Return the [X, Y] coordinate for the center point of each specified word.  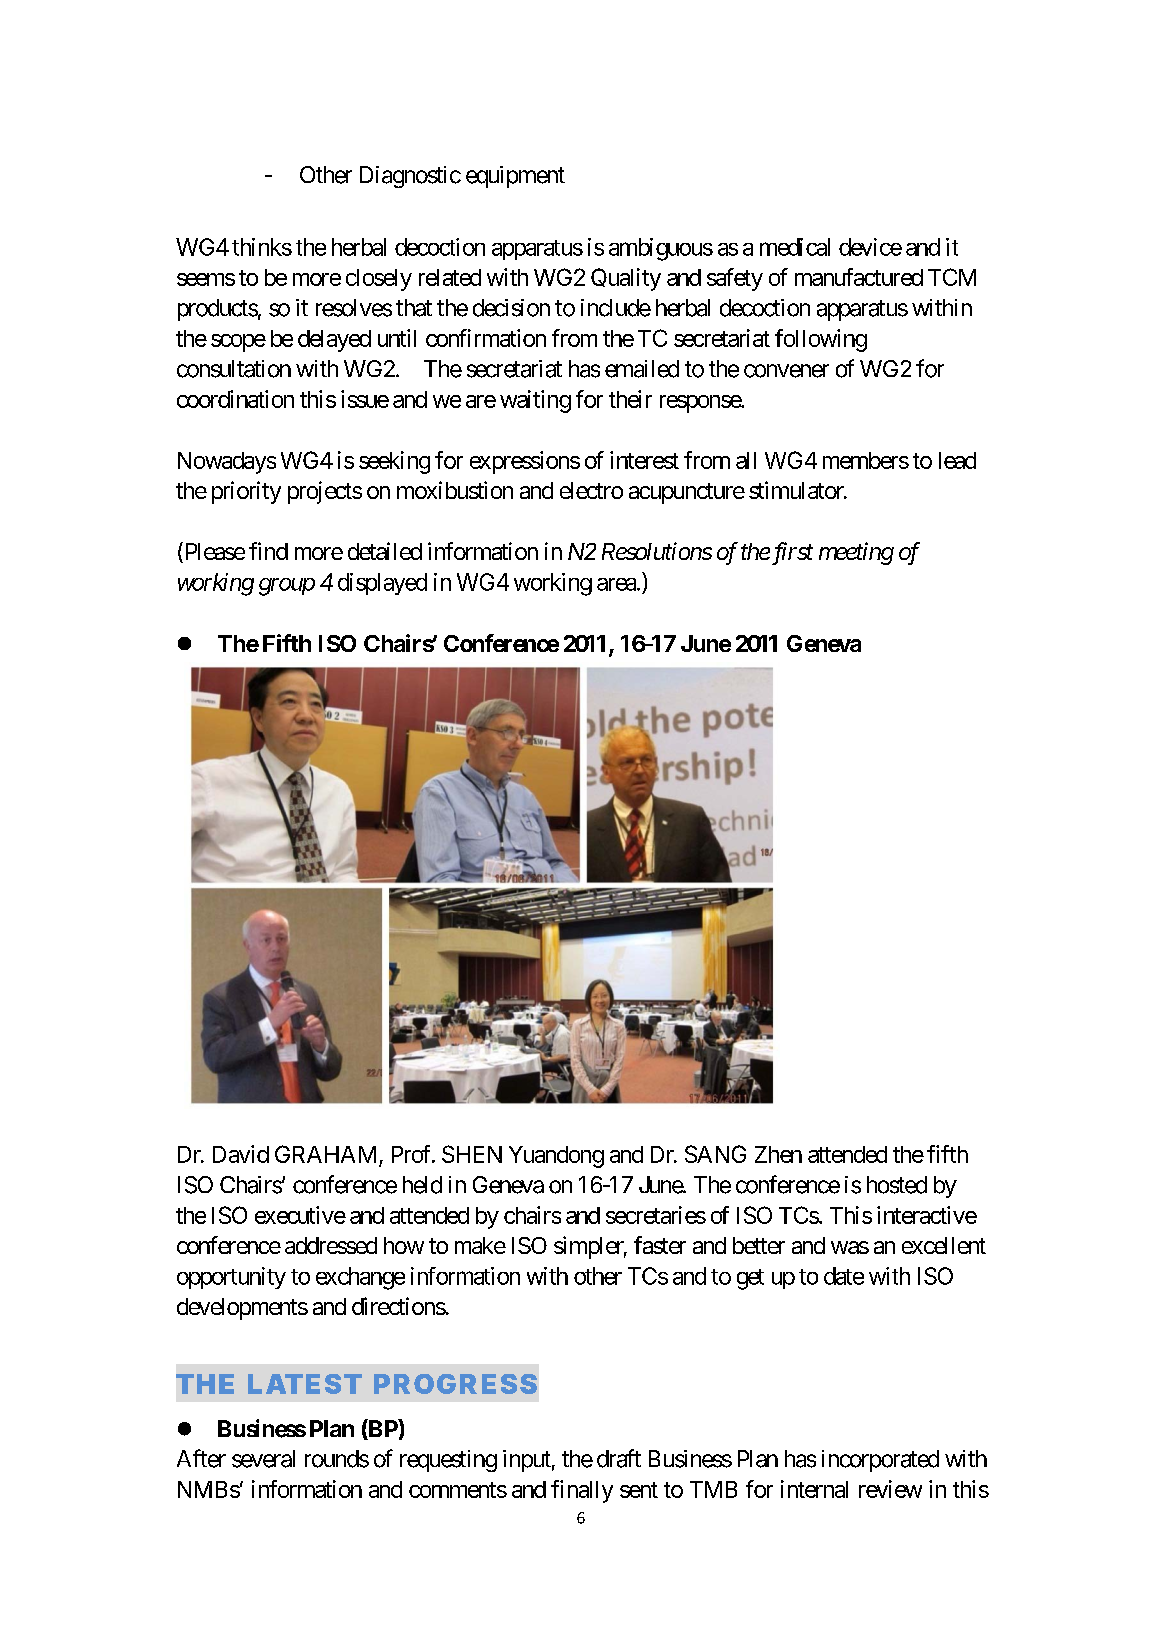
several [263, 1459]
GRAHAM [325, 1154]
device [870, 247]
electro [591, 490]
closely [379, 280]
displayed [382, 584]
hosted [897, 1185]
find [268, 551]
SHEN [472, 1154]
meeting [856, 553]
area [617, 584]
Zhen [778, 1154]
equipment [515, 177]
